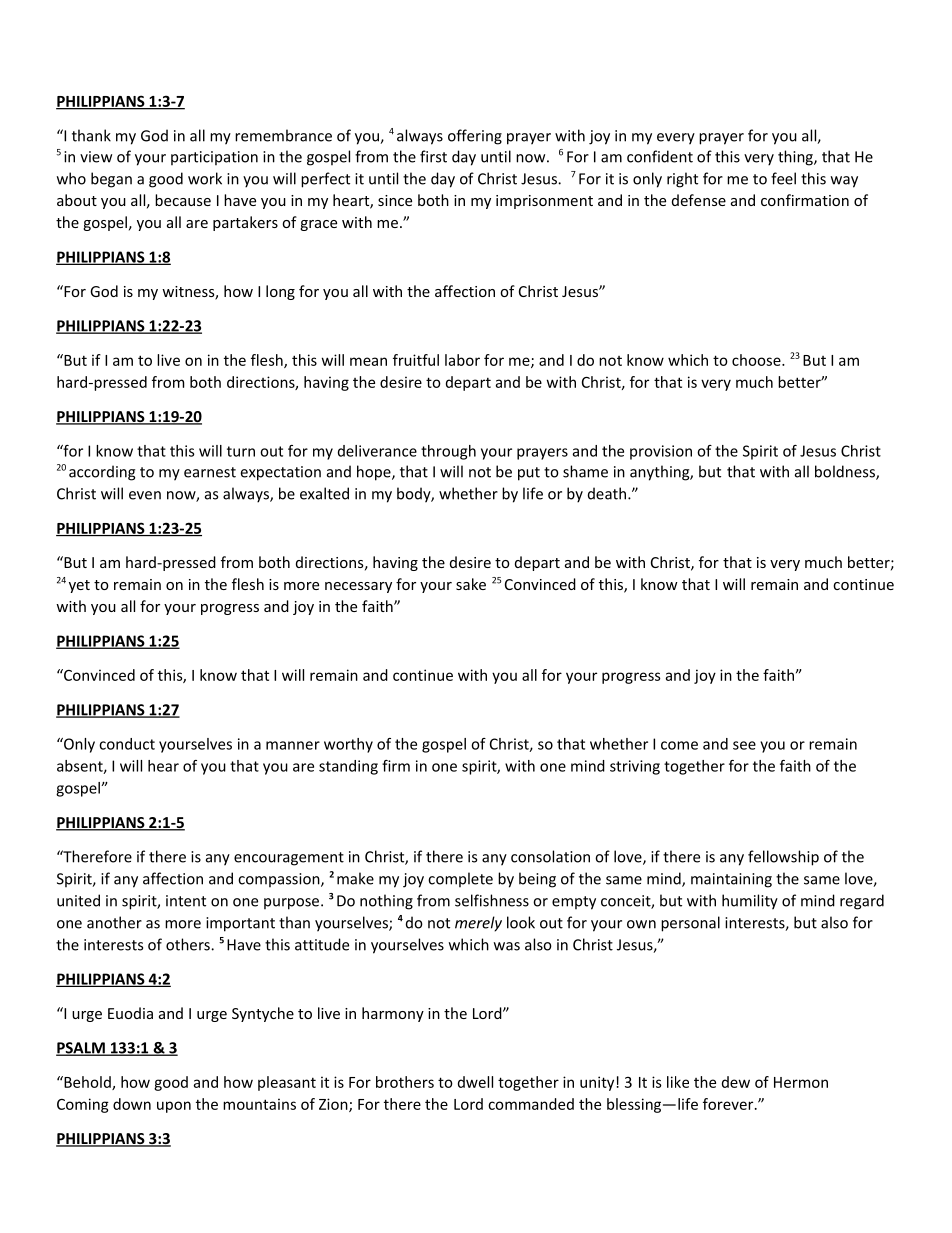  Describe the element at coordinates (744, 745) in the screenshot. I see `see` at that location.
